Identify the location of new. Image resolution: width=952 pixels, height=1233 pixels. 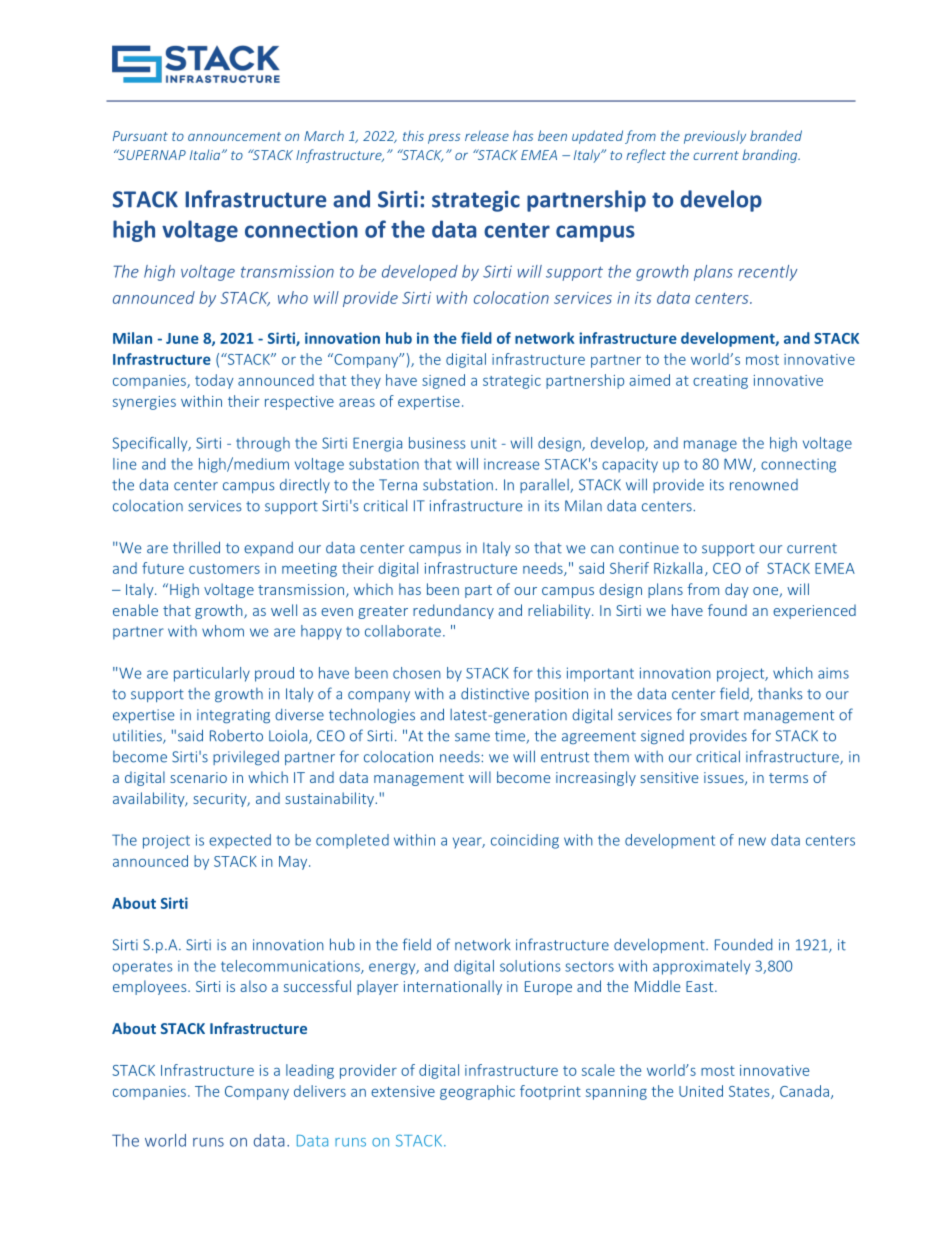
(752, 841).
